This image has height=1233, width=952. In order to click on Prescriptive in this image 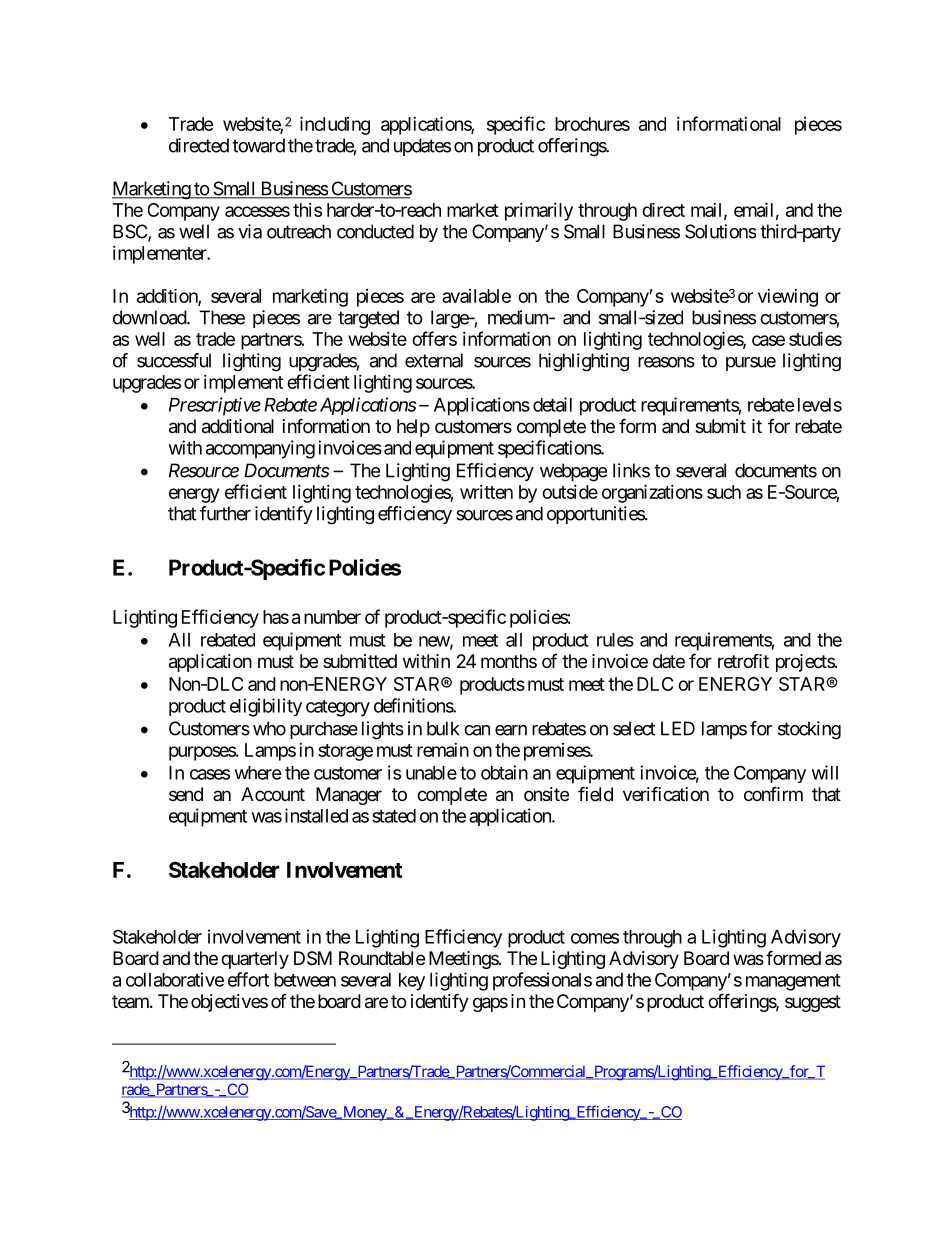, I will do `click(215, 406)`.
